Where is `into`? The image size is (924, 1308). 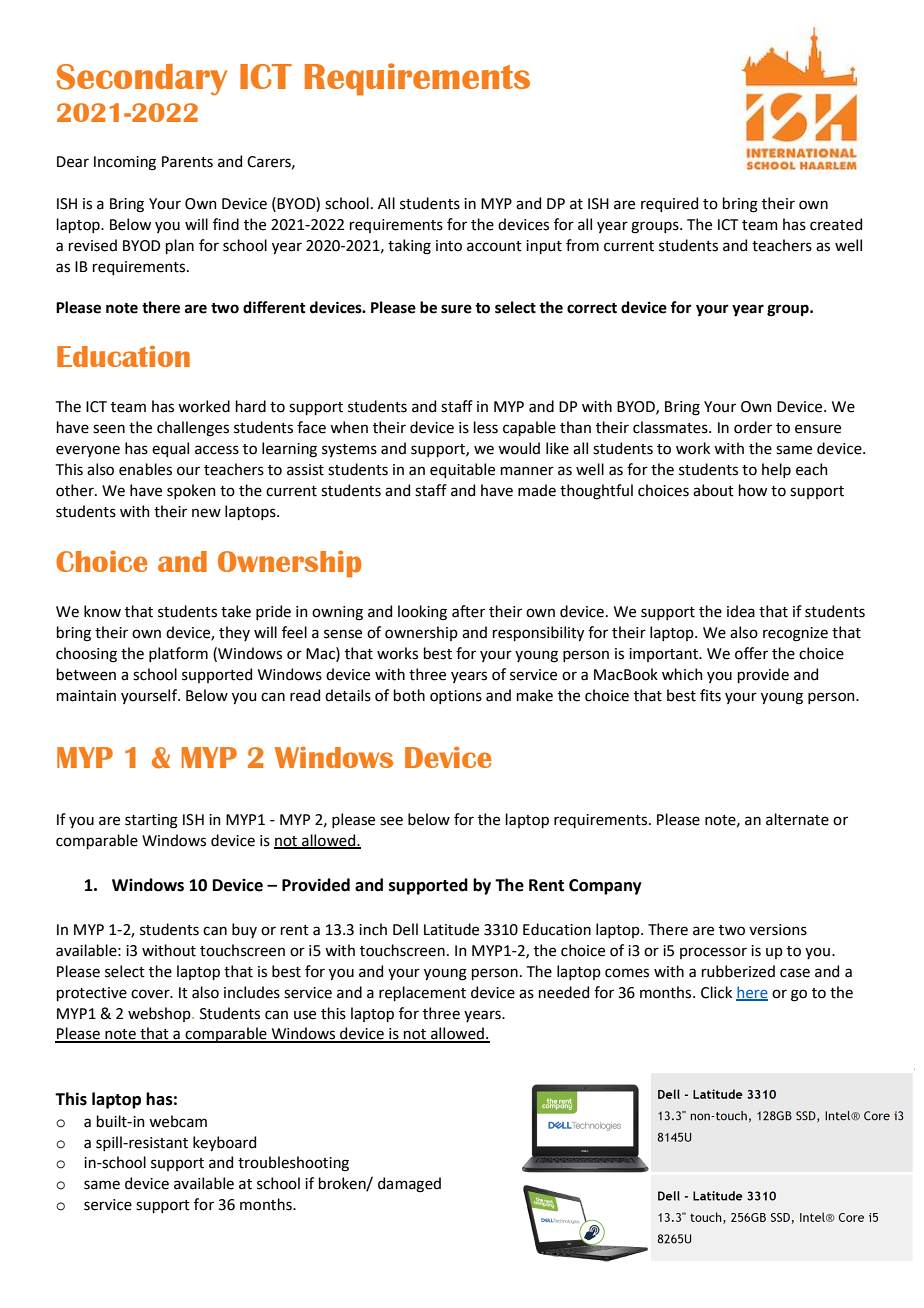
into is located at coordinates (449, 246).
